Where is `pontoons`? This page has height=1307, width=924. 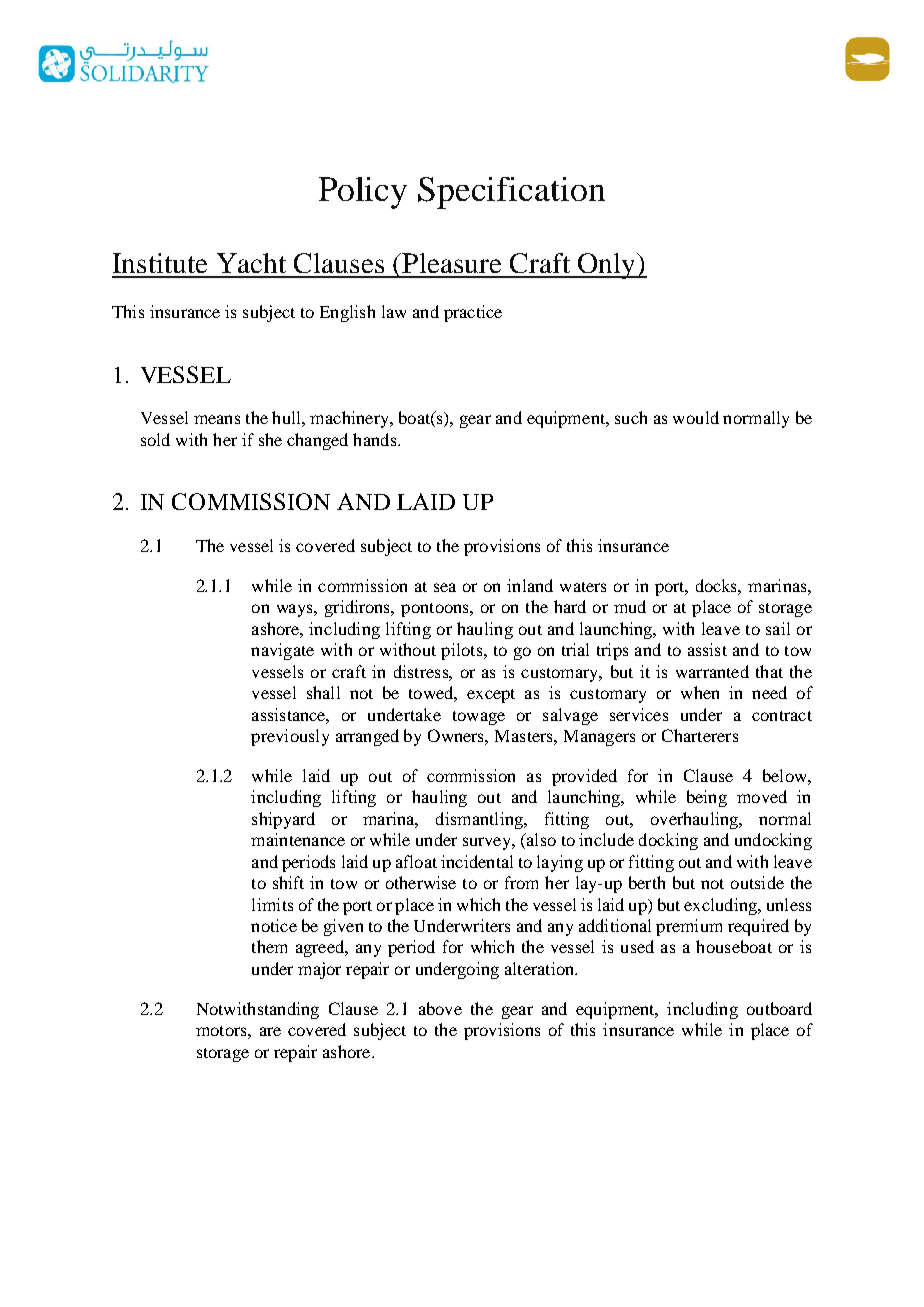
pontoons is located at coordinates (436, 610).
